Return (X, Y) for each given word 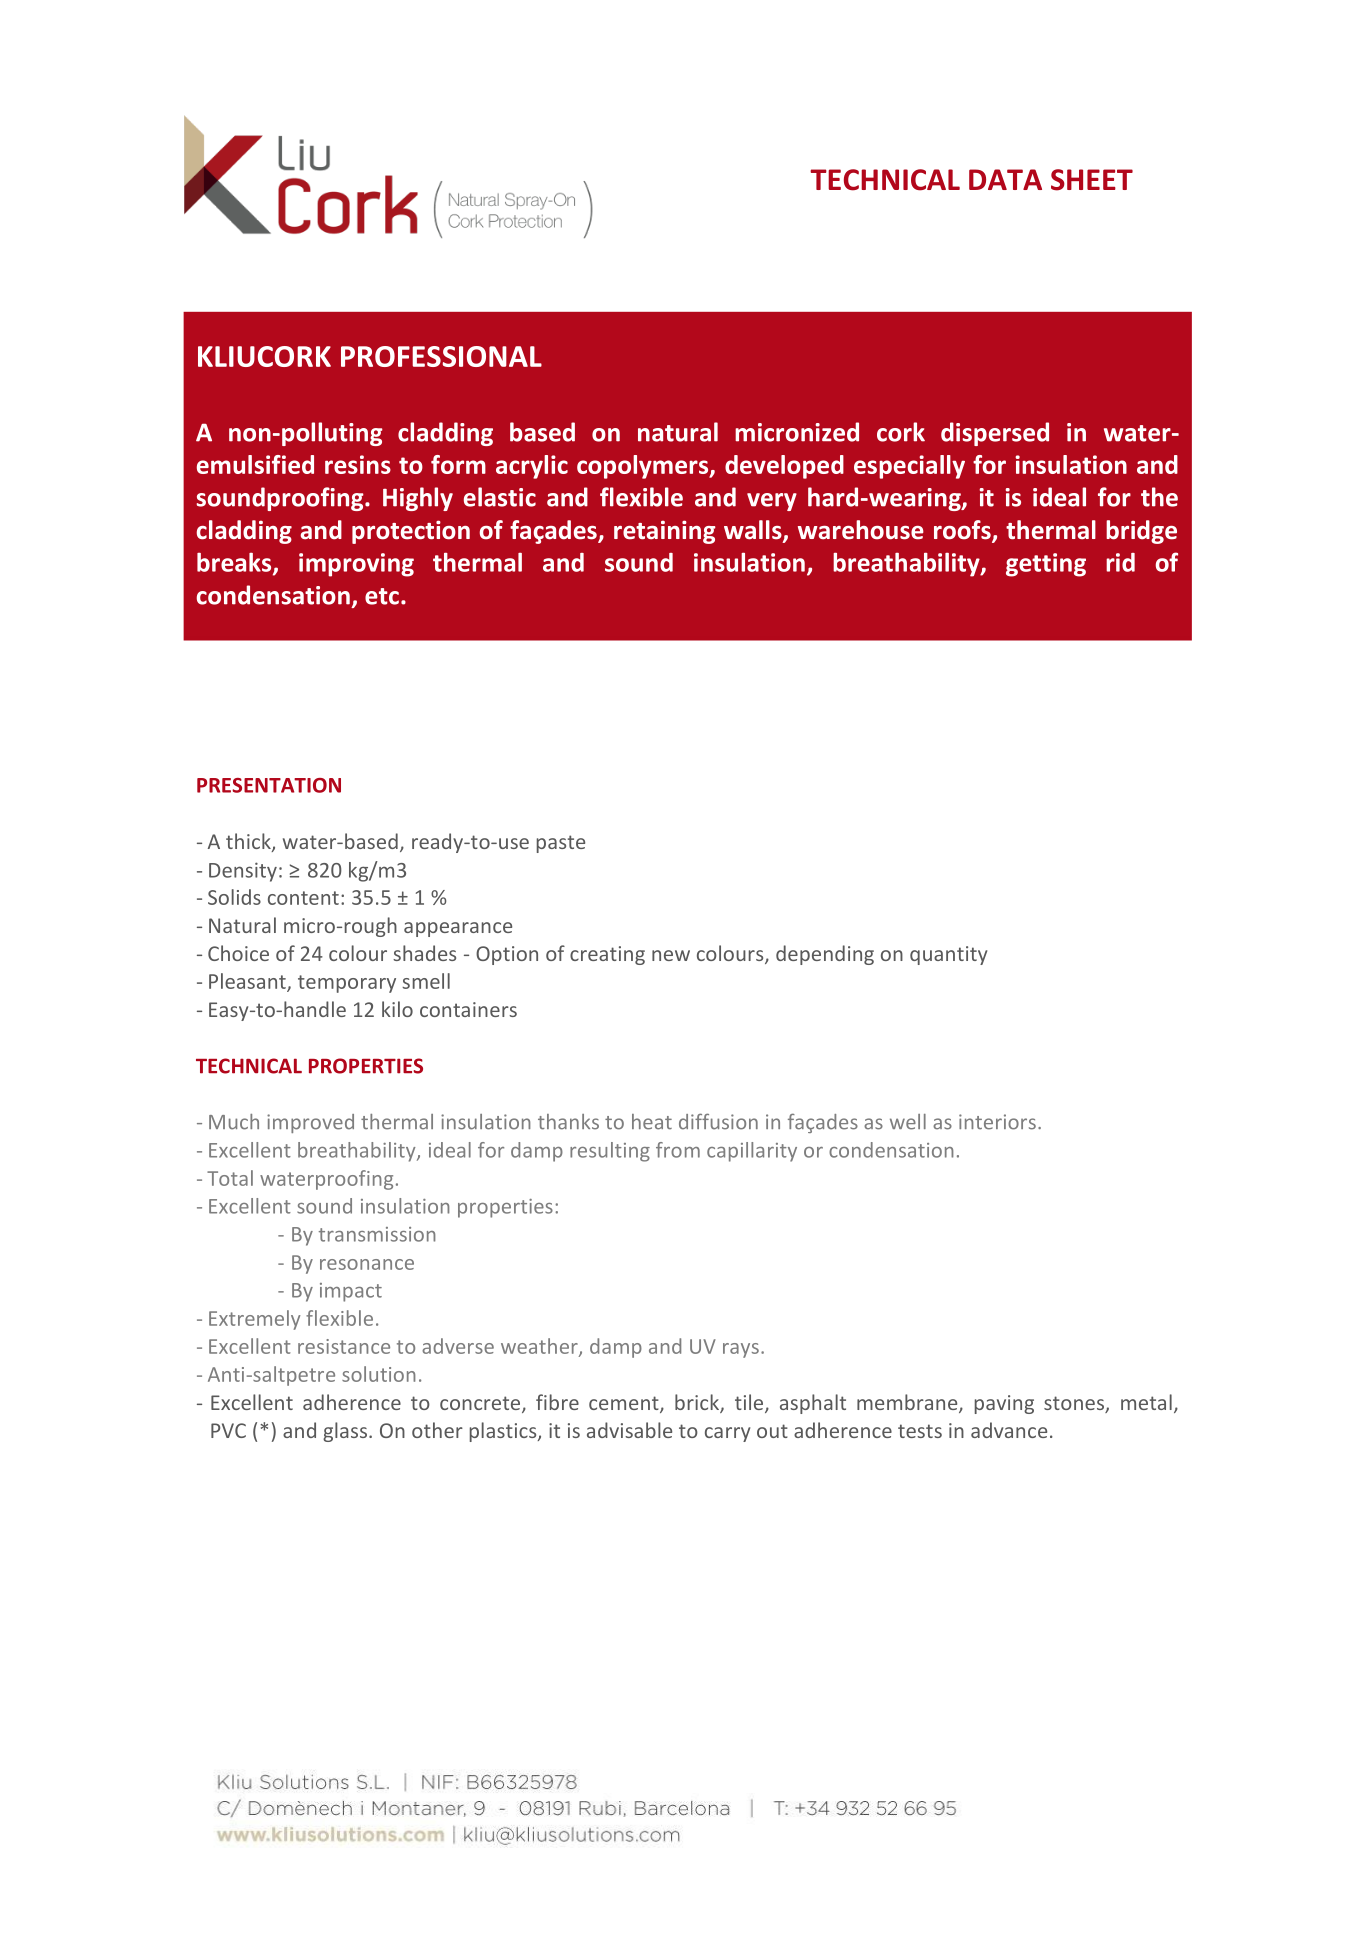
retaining (665, 532)
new (671, 955)
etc (382, 596)
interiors (997, 1122)
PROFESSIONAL (441, 356)
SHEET (1092, 180)
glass (345, 1432)
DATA (1005, 179)
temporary (347, 984)
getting (1046, 565)
